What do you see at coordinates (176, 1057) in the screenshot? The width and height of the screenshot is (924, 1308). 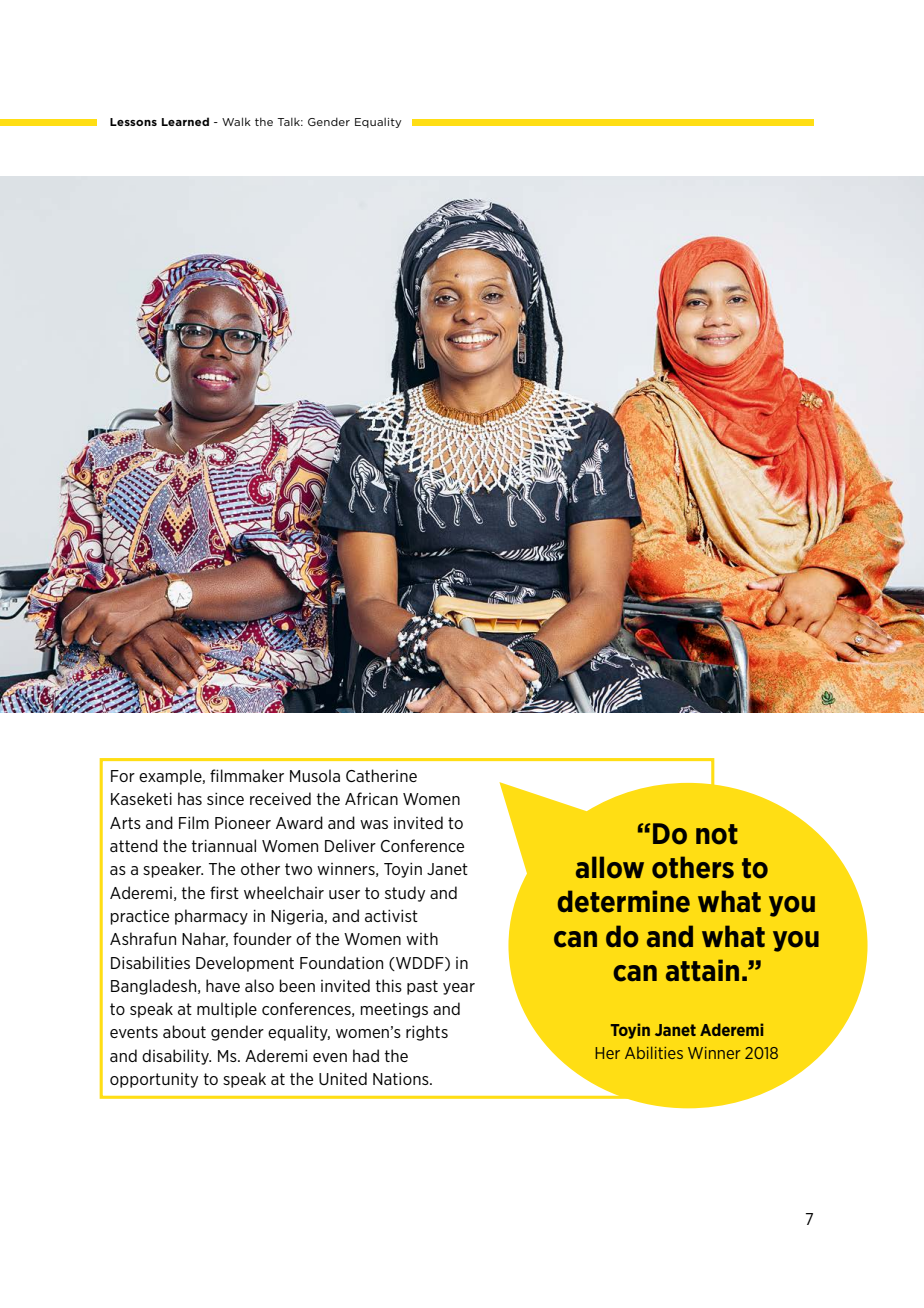 I see `disability` at bounding box center [176, 1057].
